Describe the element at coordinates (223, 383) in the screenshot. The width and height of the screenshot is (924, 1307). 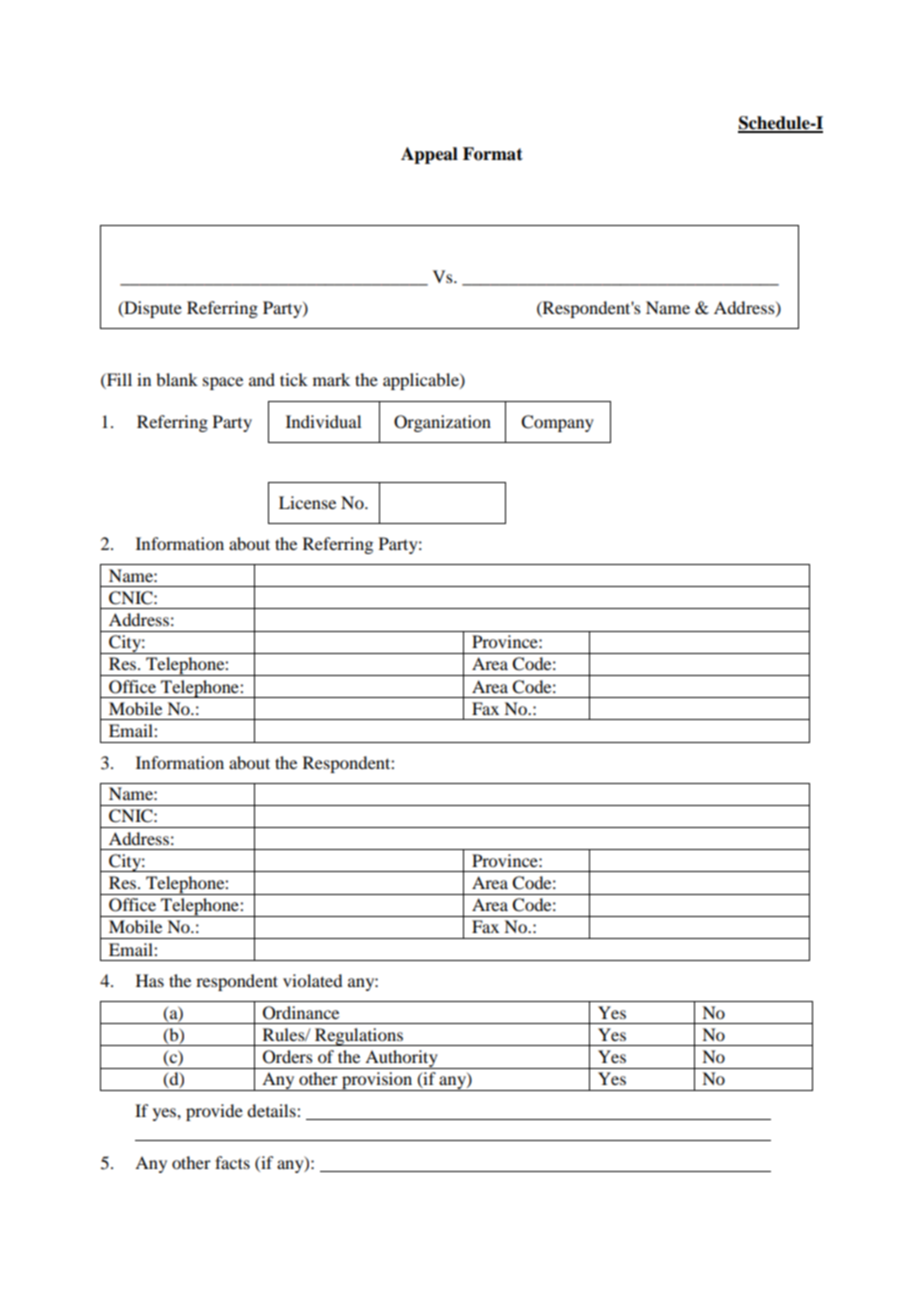
I see `space` at that location.
